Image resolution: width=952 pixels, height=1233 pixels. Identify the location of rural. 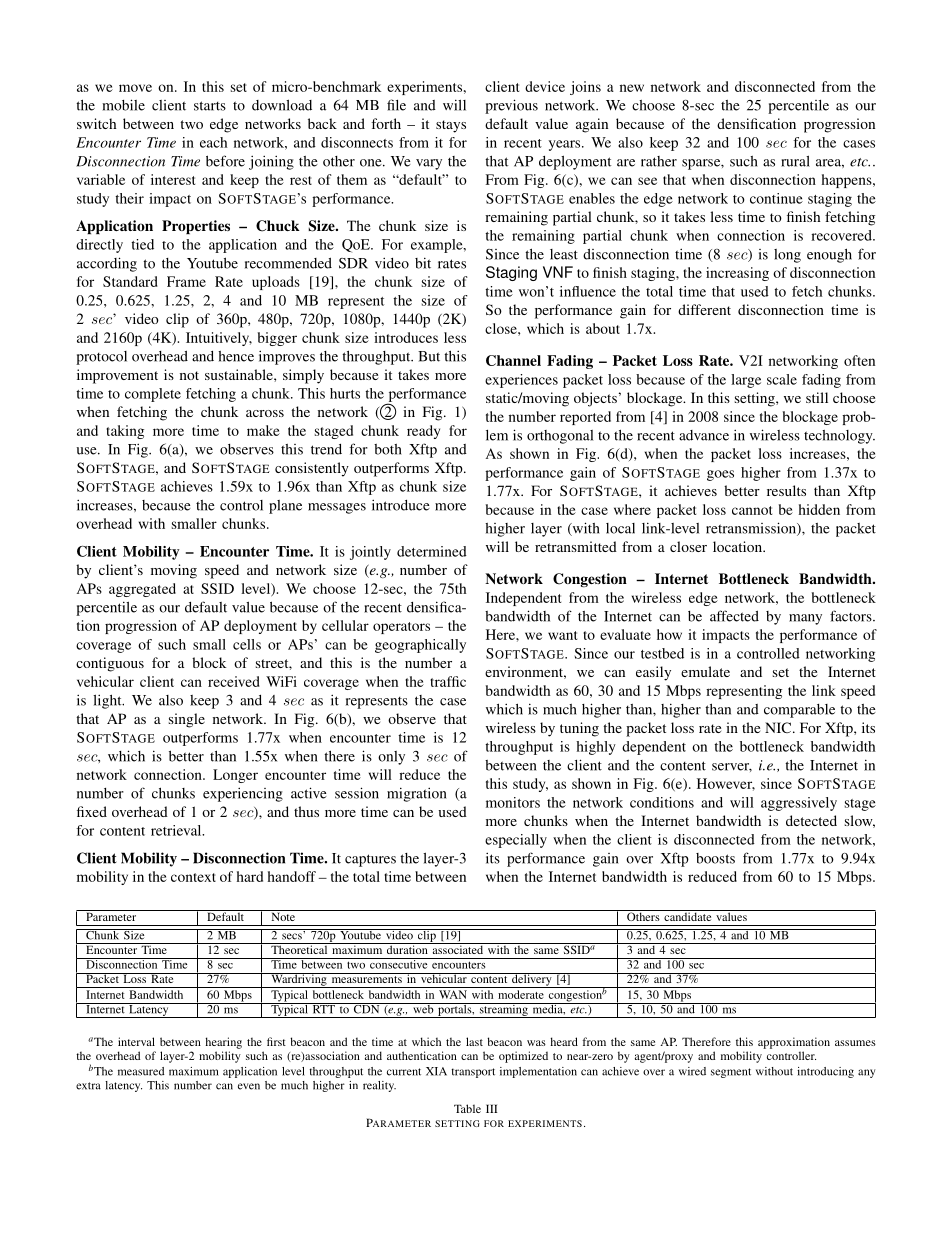
(795, 161).
